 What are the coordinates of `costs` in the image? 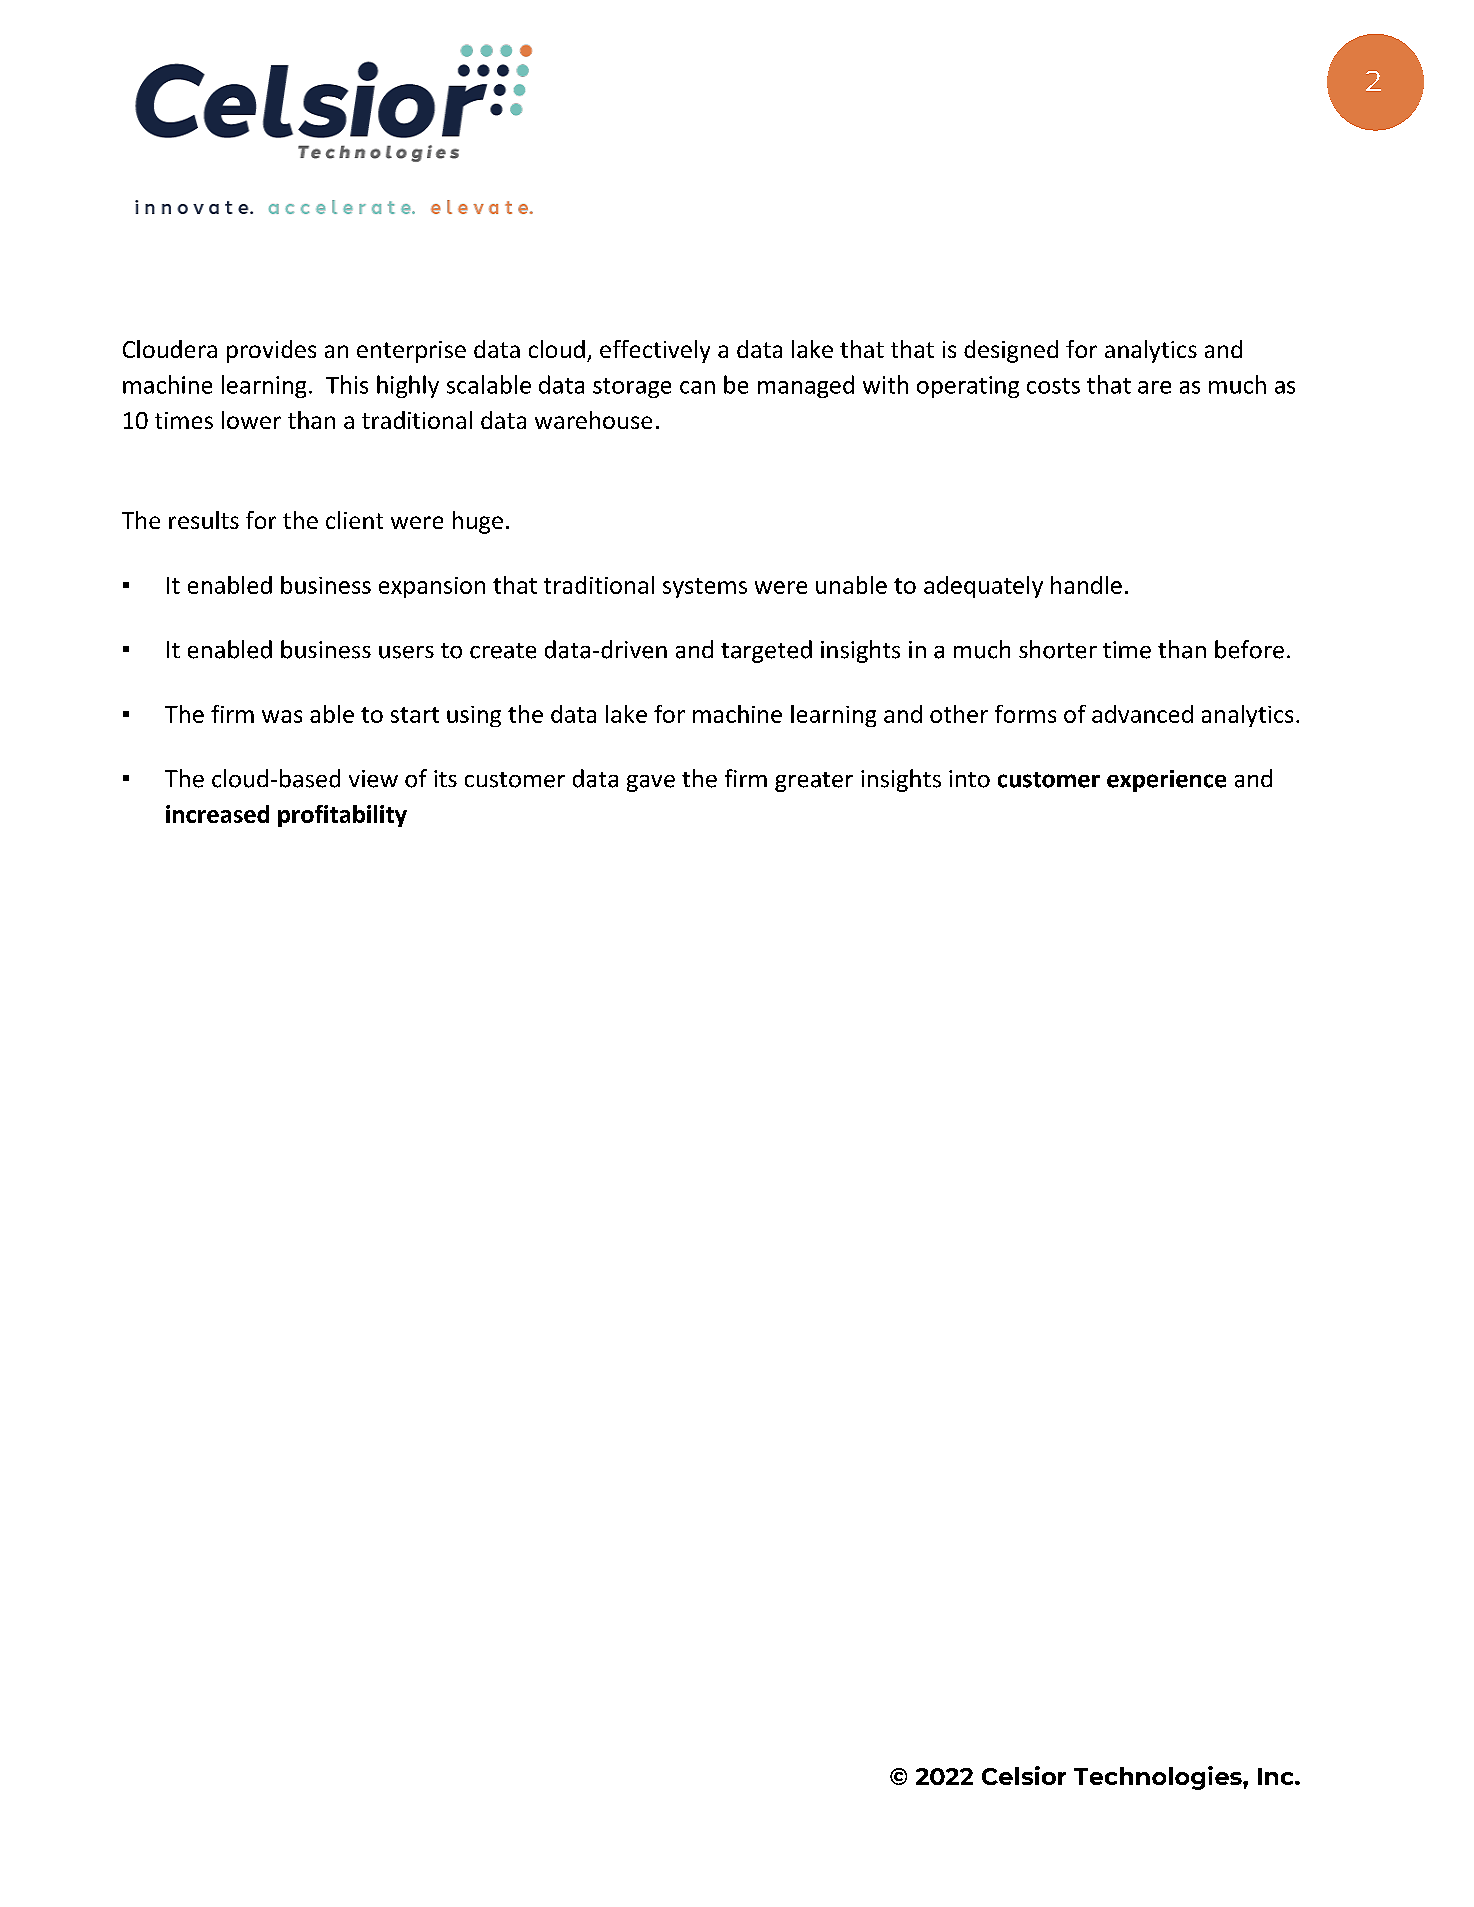 It's located at (1053, 386).
